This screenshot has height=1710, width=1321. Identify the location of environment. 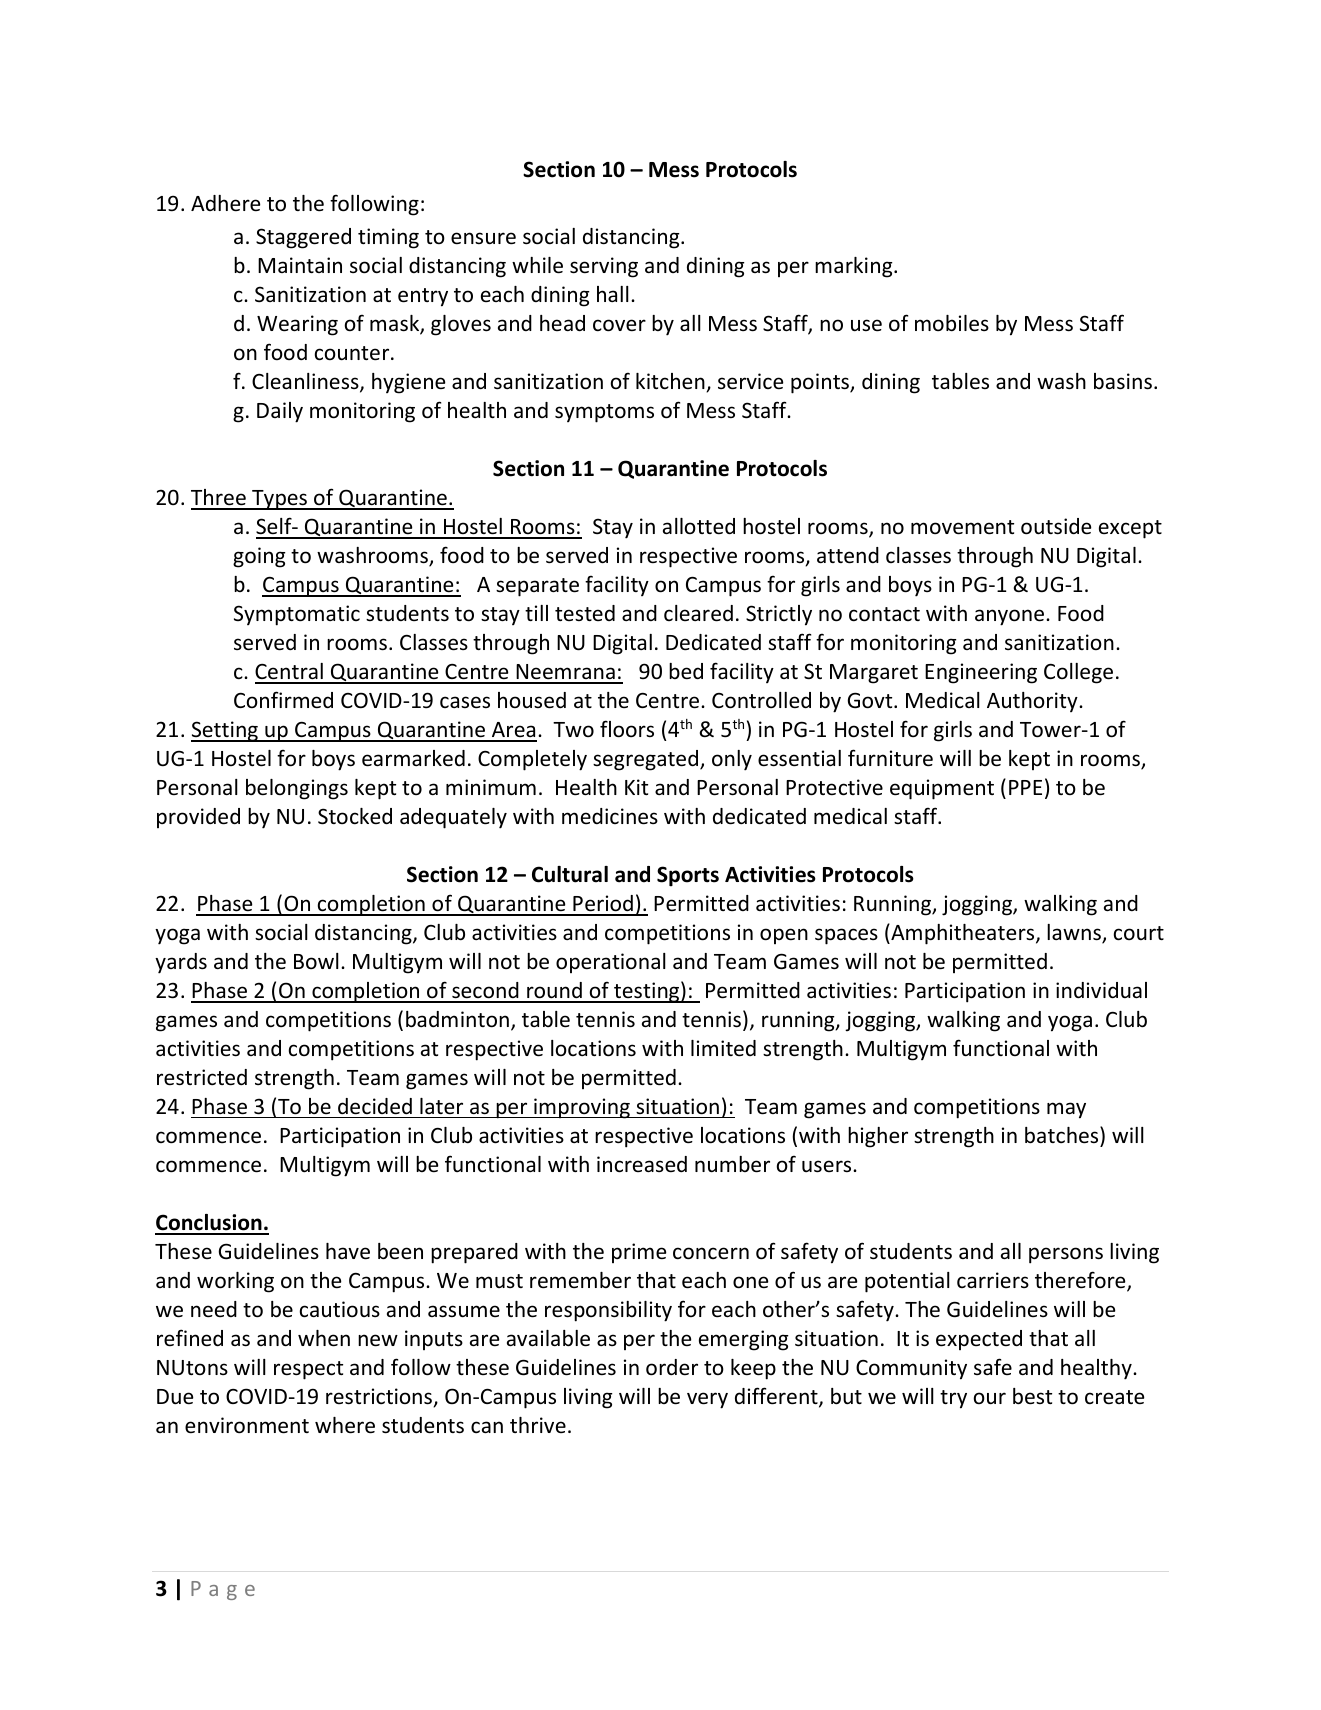
(247, 1425).
